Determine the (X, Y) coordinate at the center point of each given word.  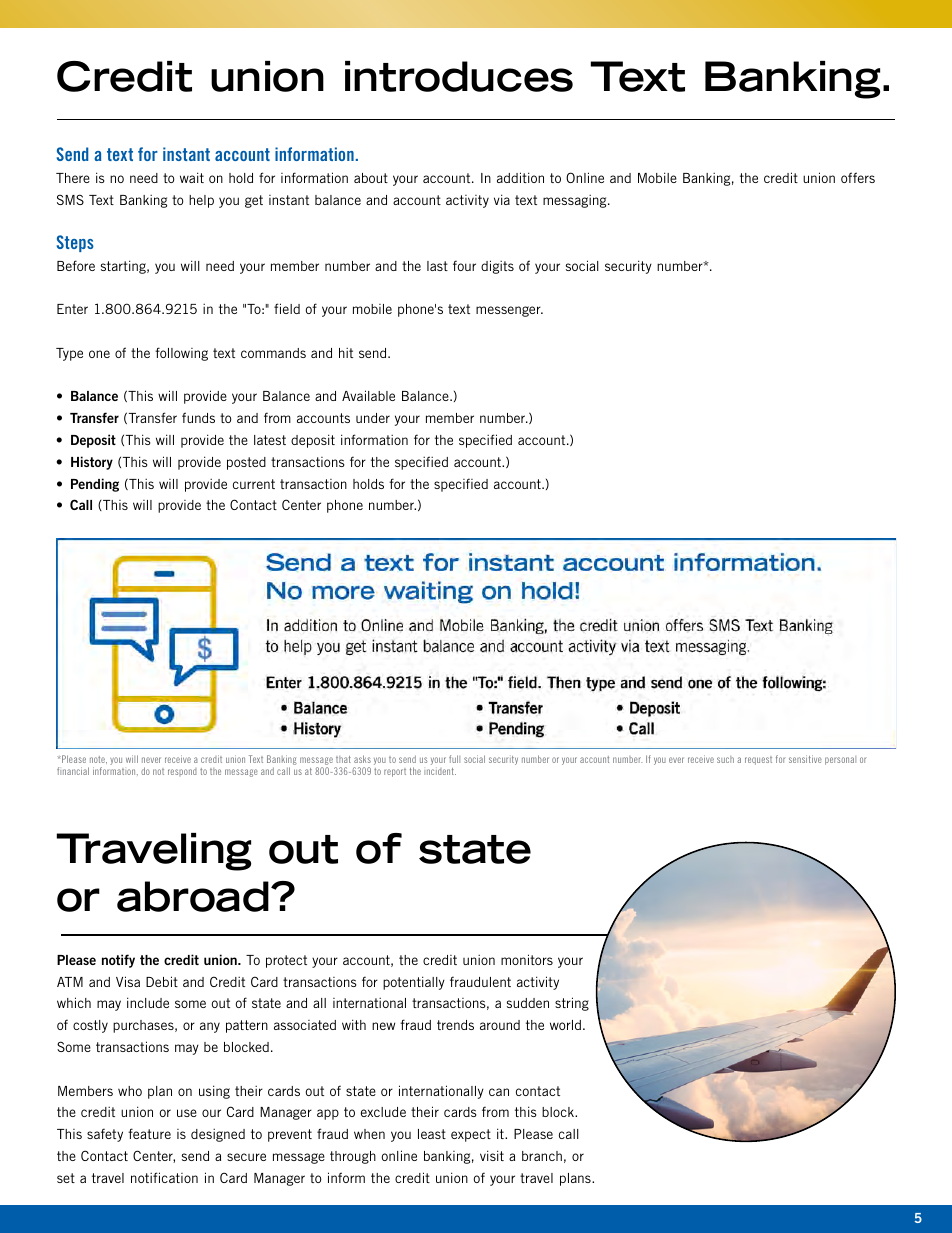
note (98, 760)
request (758, 760)
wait (192, 177)
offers (858, 177)
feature (149, 1133)
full (454, 759)
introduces (459, 76)
